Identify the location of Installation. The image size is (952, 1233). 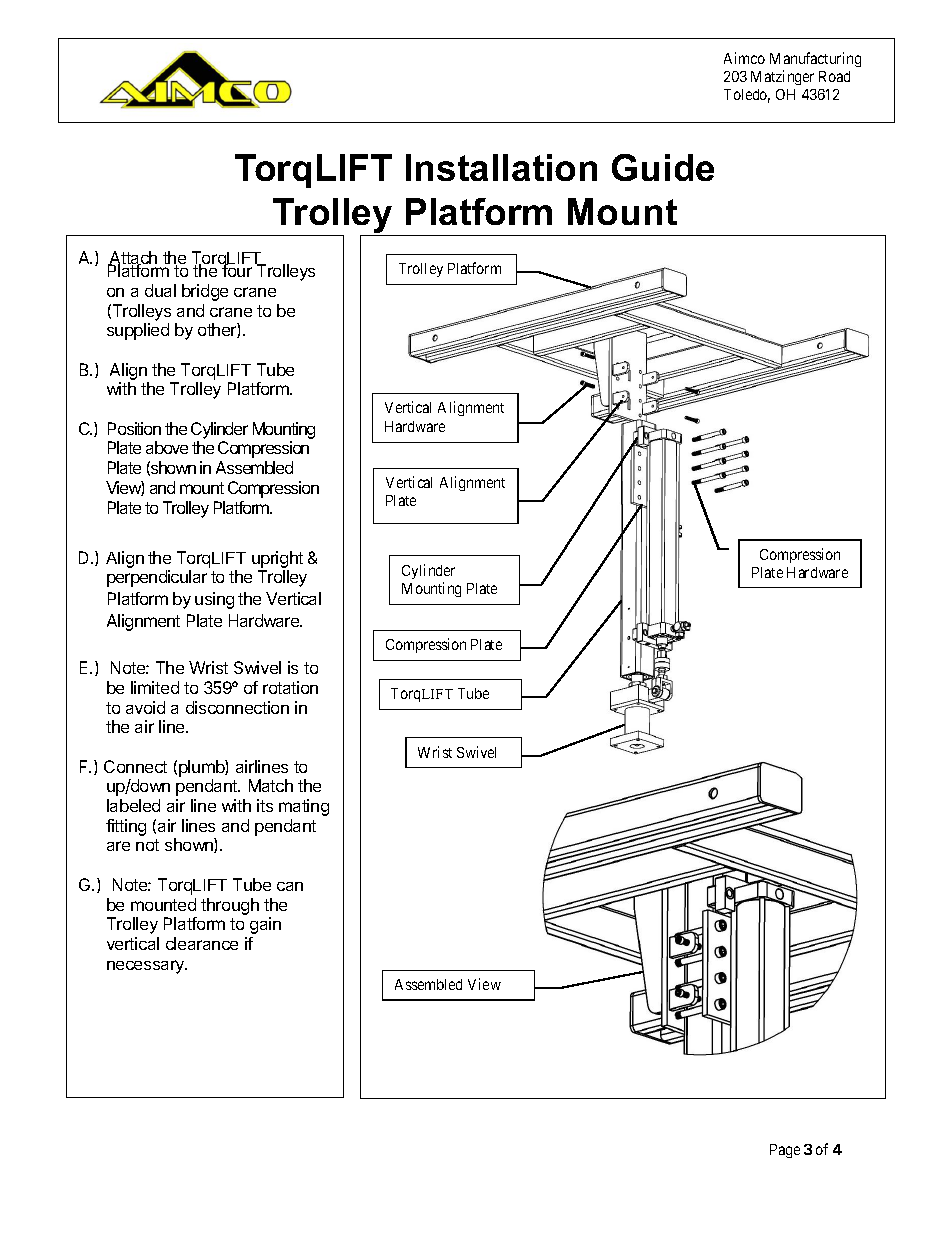
(501, 167).
